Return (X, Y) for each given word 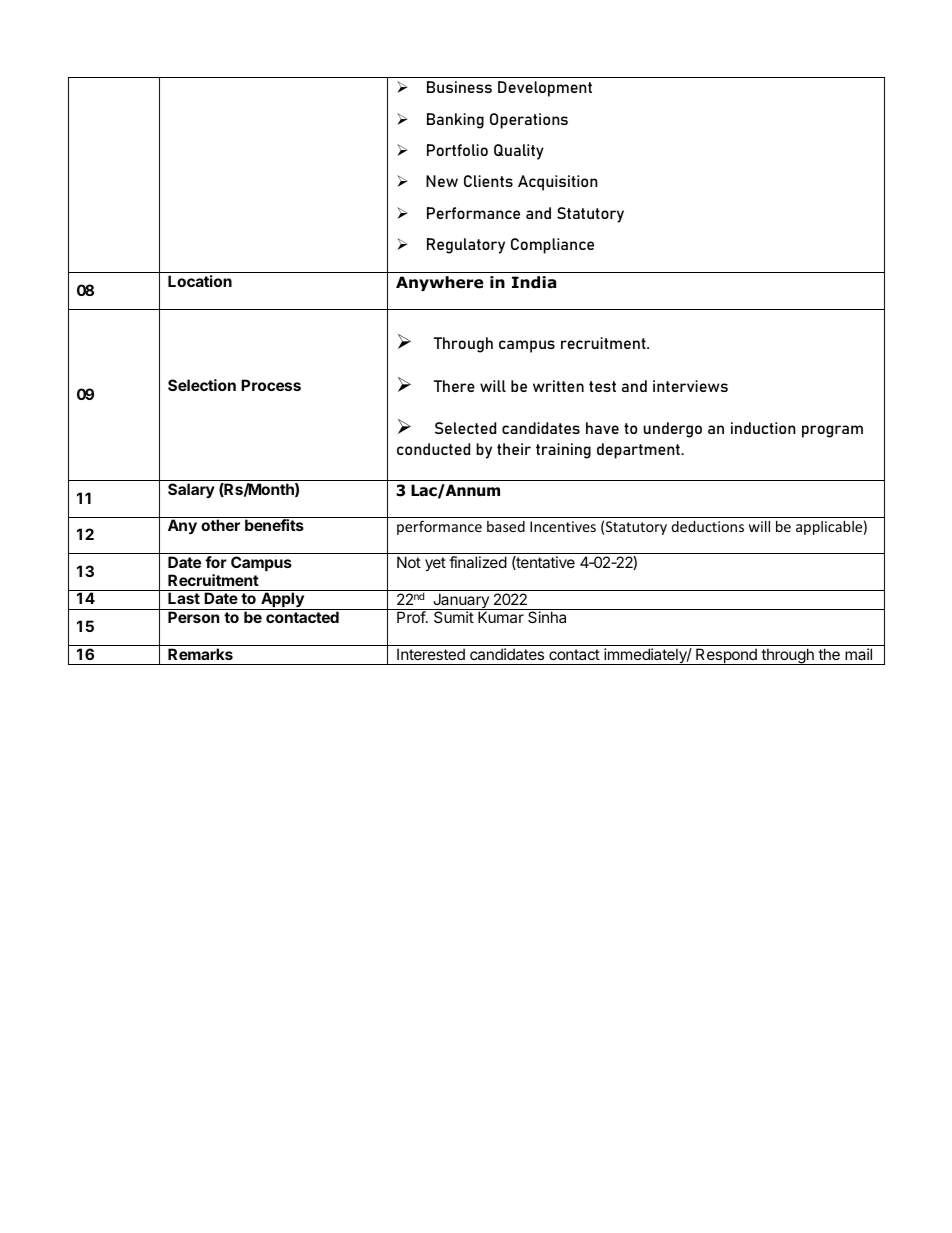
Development (545, 89)
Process (271, 385)
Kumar (501, 617)
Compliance (552, 246)
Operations (529, 121)
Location (200, 281)
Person (193, 617)
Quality (519, 152)
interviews (690, 386)
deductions (707, 526)
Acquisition (558, 183)
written (558, 386)
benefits (274, 525)
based (506, 526)
